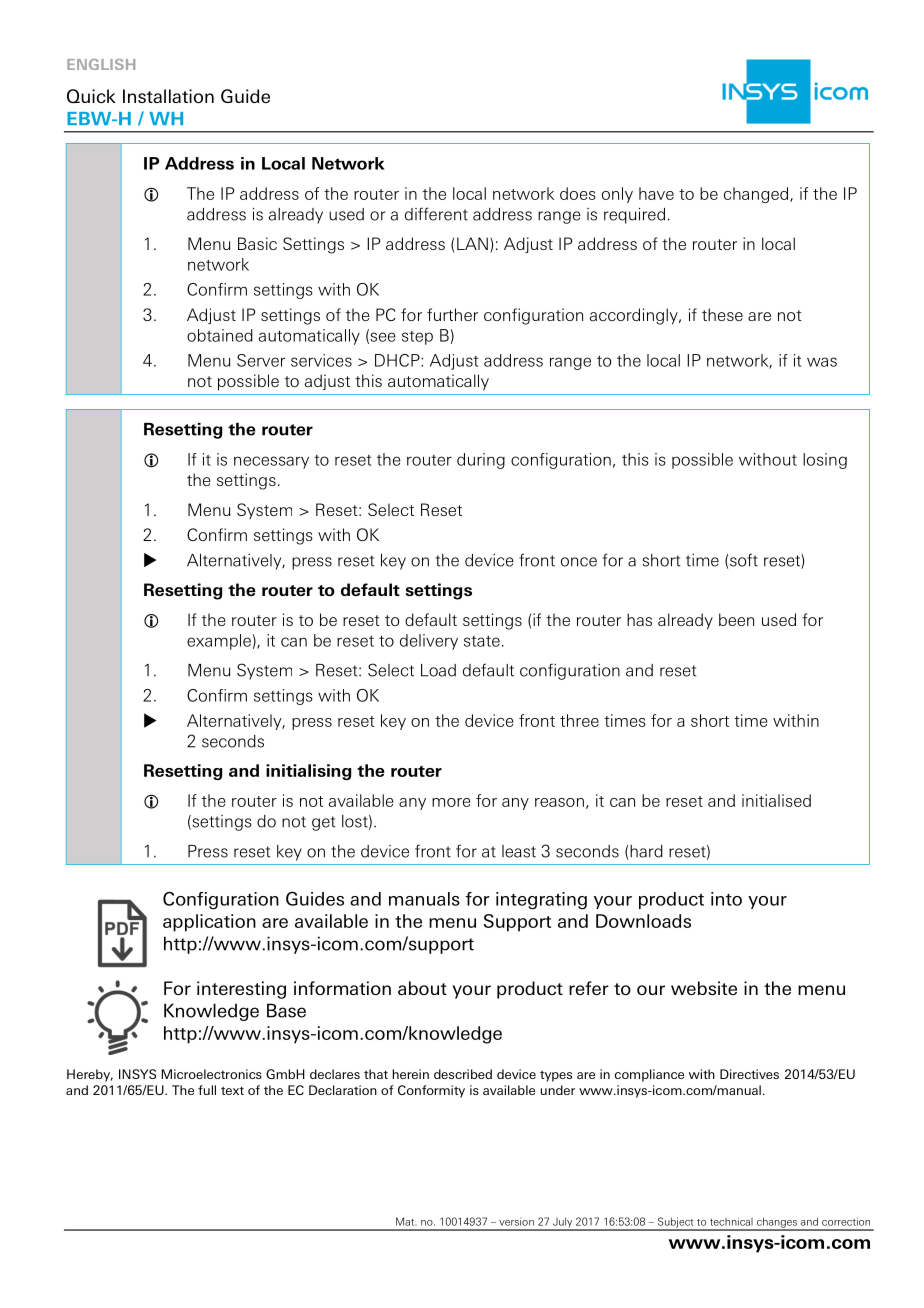 The width and height of the document is (924, 1308). What do you see at coordinates (825, 461) in the document?
I see `losing` at bounding box center [825, 461].
